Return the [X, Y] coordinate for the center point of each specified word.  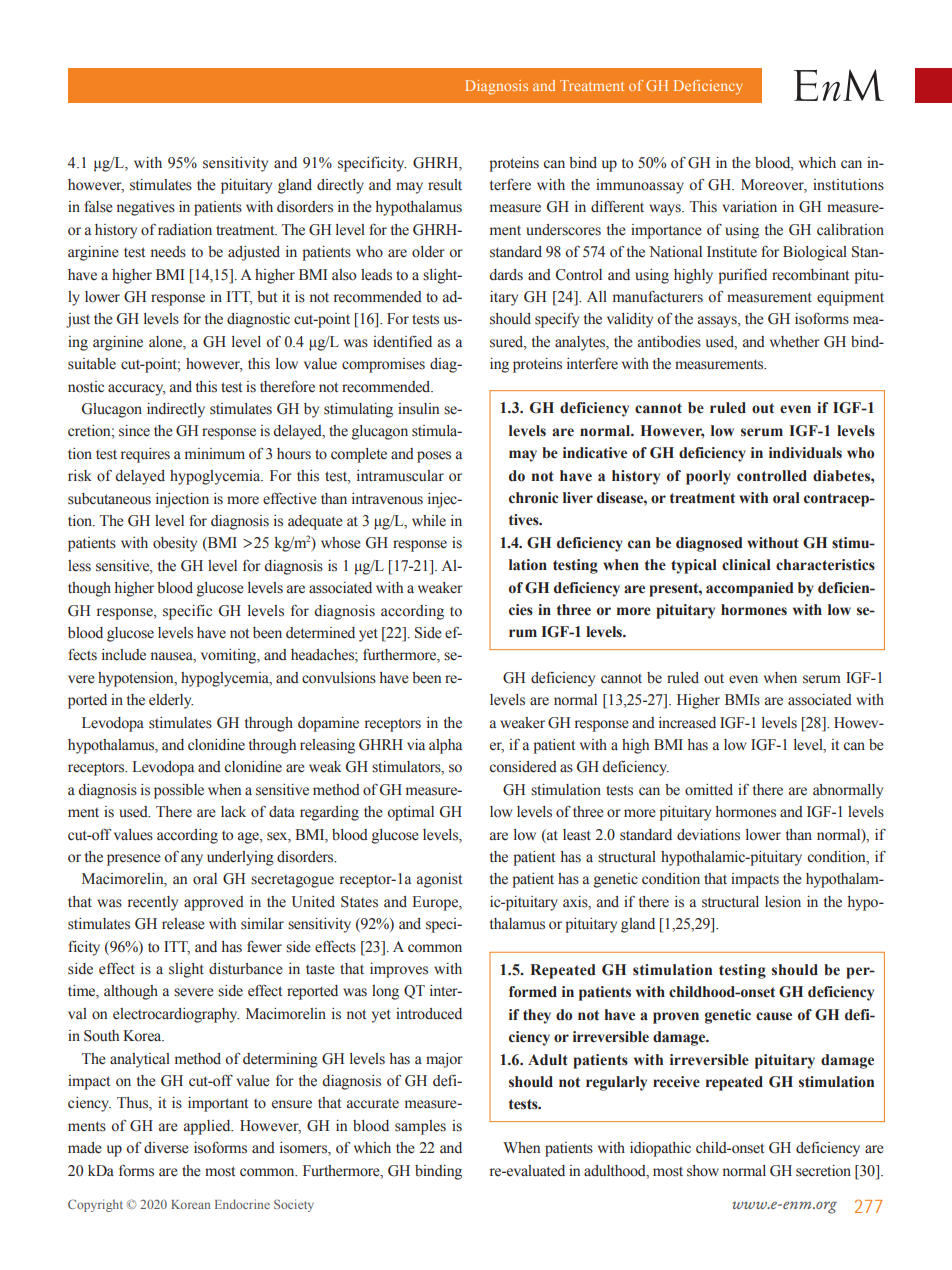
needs [168, 252]
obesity [175, 544]
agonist [439, 880]
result [445, 185]
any [192, 860]
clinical [746, 565]
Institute [732, 252]
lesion [783, 902]
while [429, 521]
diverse [166, 1148]
